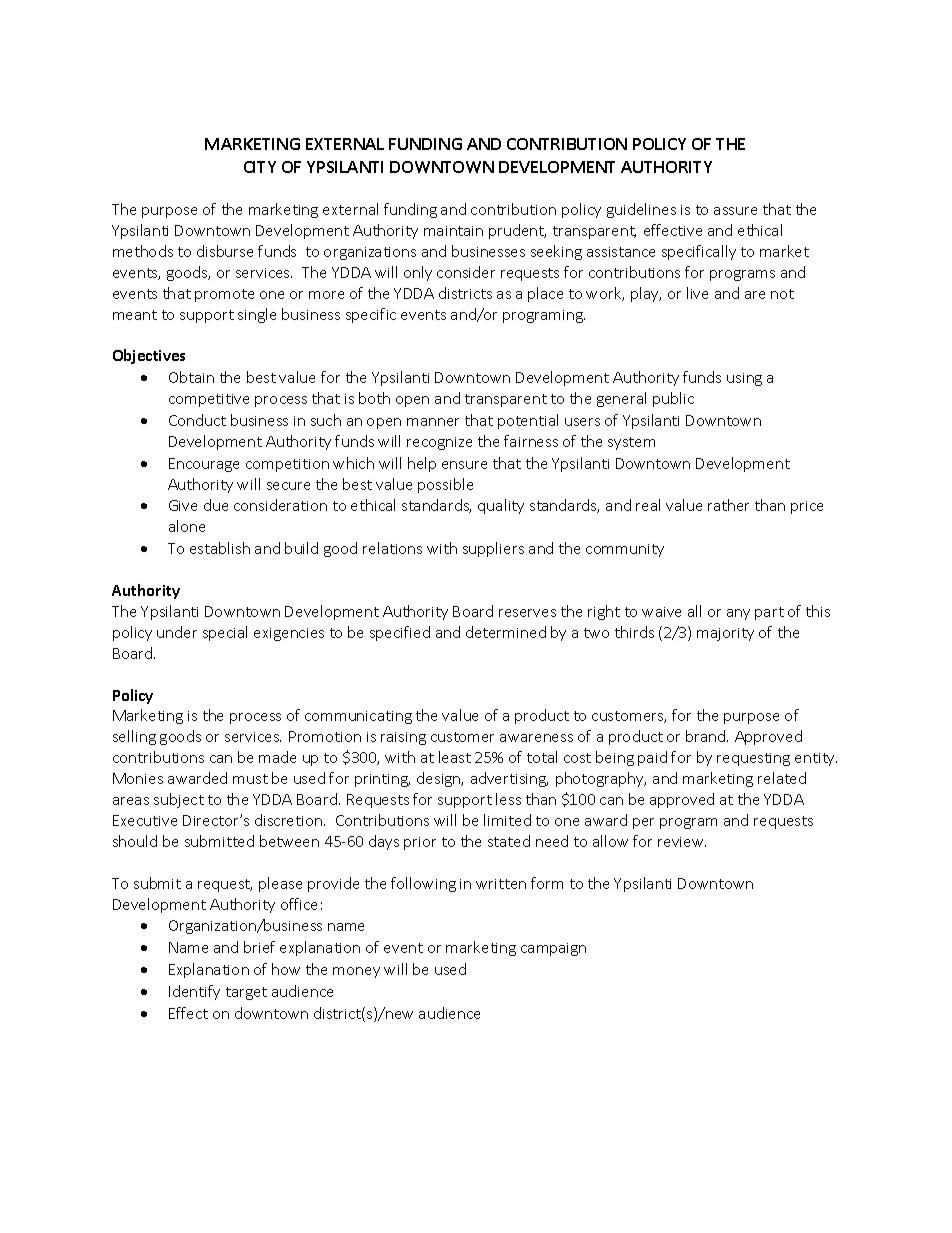 The width and height of the image is (952, 1233). I want to click on assure, so click(735, 211).
